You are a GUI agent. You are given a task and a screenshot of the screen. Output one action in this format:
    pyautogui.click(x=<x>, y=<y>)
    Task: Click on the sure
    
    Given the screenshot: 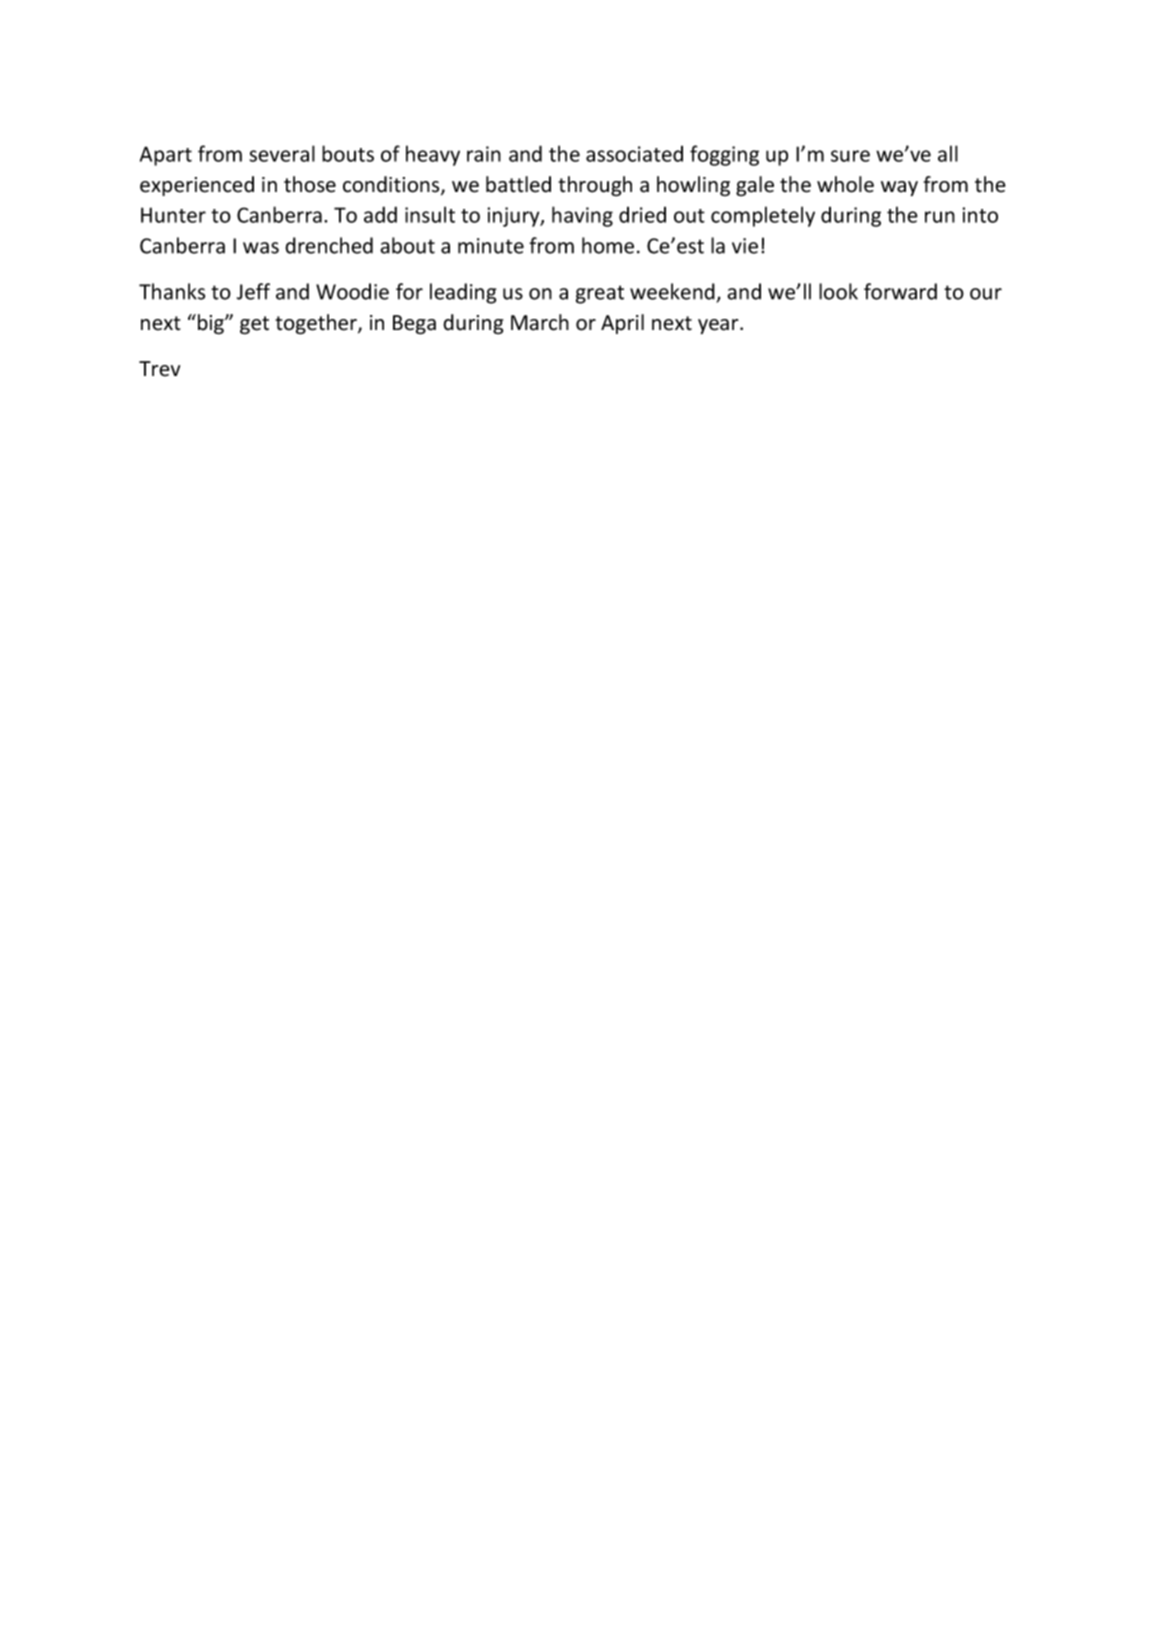 What is the action you would take?
    pyautogui.click(x=850, y=156)
